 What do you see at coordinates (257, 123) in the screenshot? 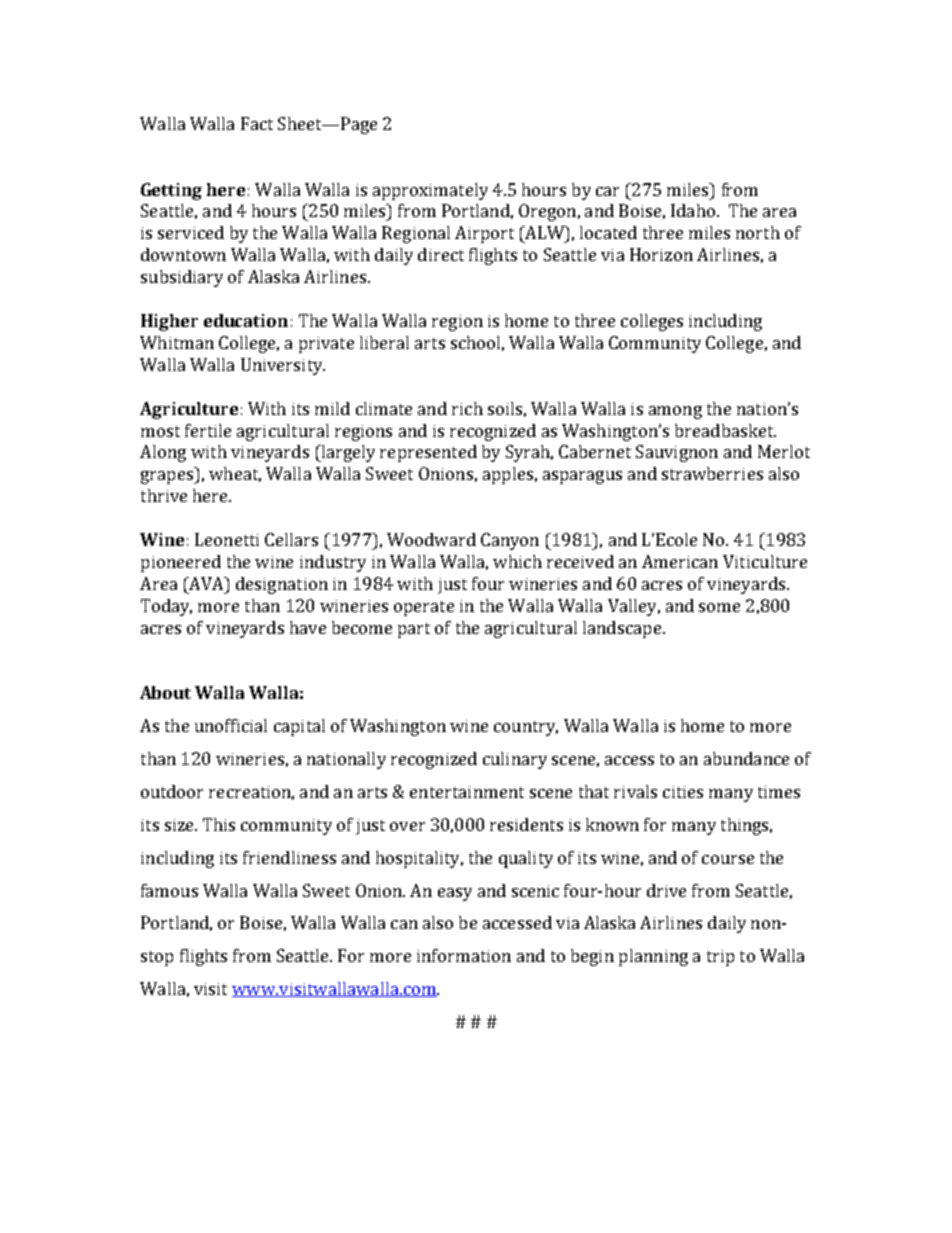
I see `Fact` at bounding box center [257, 123].
